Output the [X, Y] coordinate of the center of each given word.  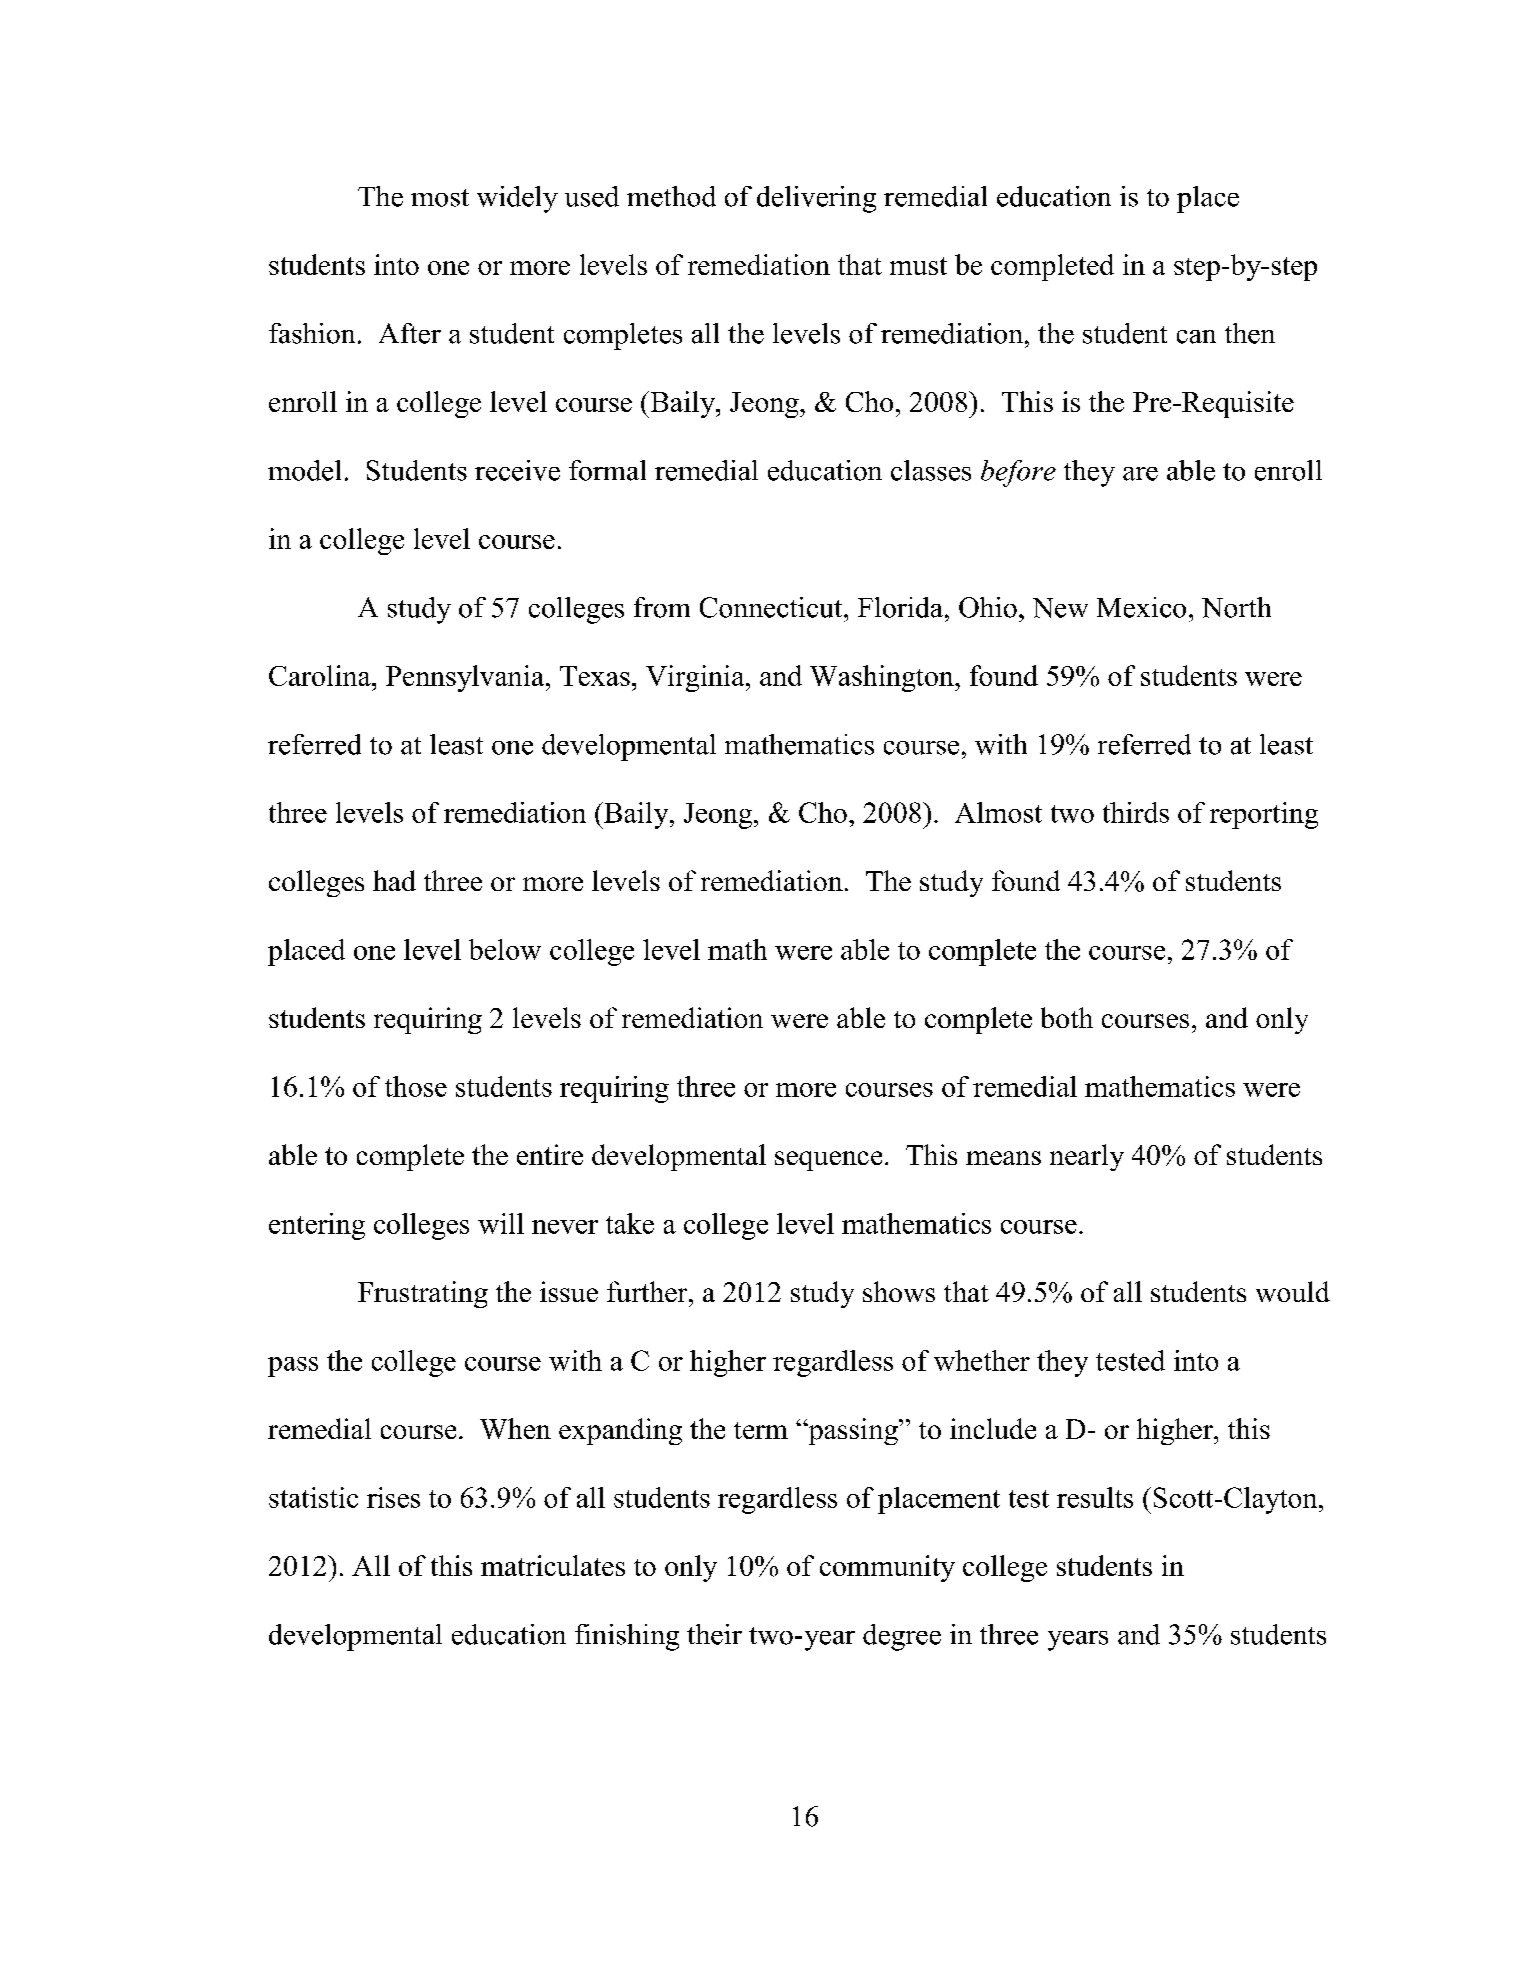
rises [393, 1497]
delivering [816, 199]
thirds [1136, 812]
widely [517, 199]
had [394, 880]
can [1196, 337]
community [887, 1568]
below [505, 949]
